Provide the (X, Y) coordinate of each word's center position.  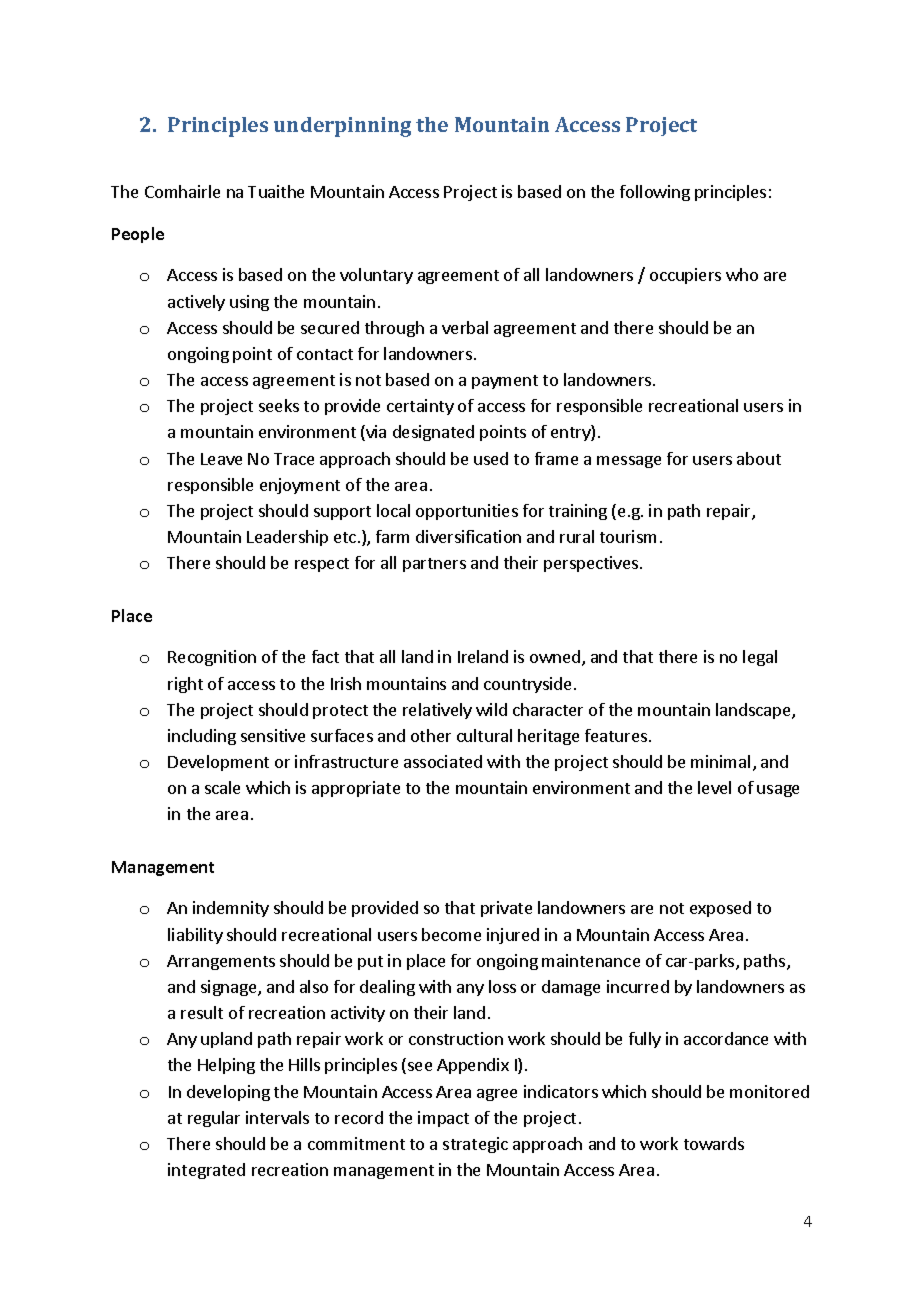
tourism (628, 536)
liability (195, 936)
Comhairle (182, 191)
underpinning (342, 127)
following (655, 193)
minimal (720, 761)
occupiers (685, 276)
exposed (720, 909)
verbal (465, 327)
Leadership (287, 538)
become (451, 934)
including (202, 737)
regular (214, 1119)
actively (196, 303)
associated (443, 761)
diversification (468, 536)
